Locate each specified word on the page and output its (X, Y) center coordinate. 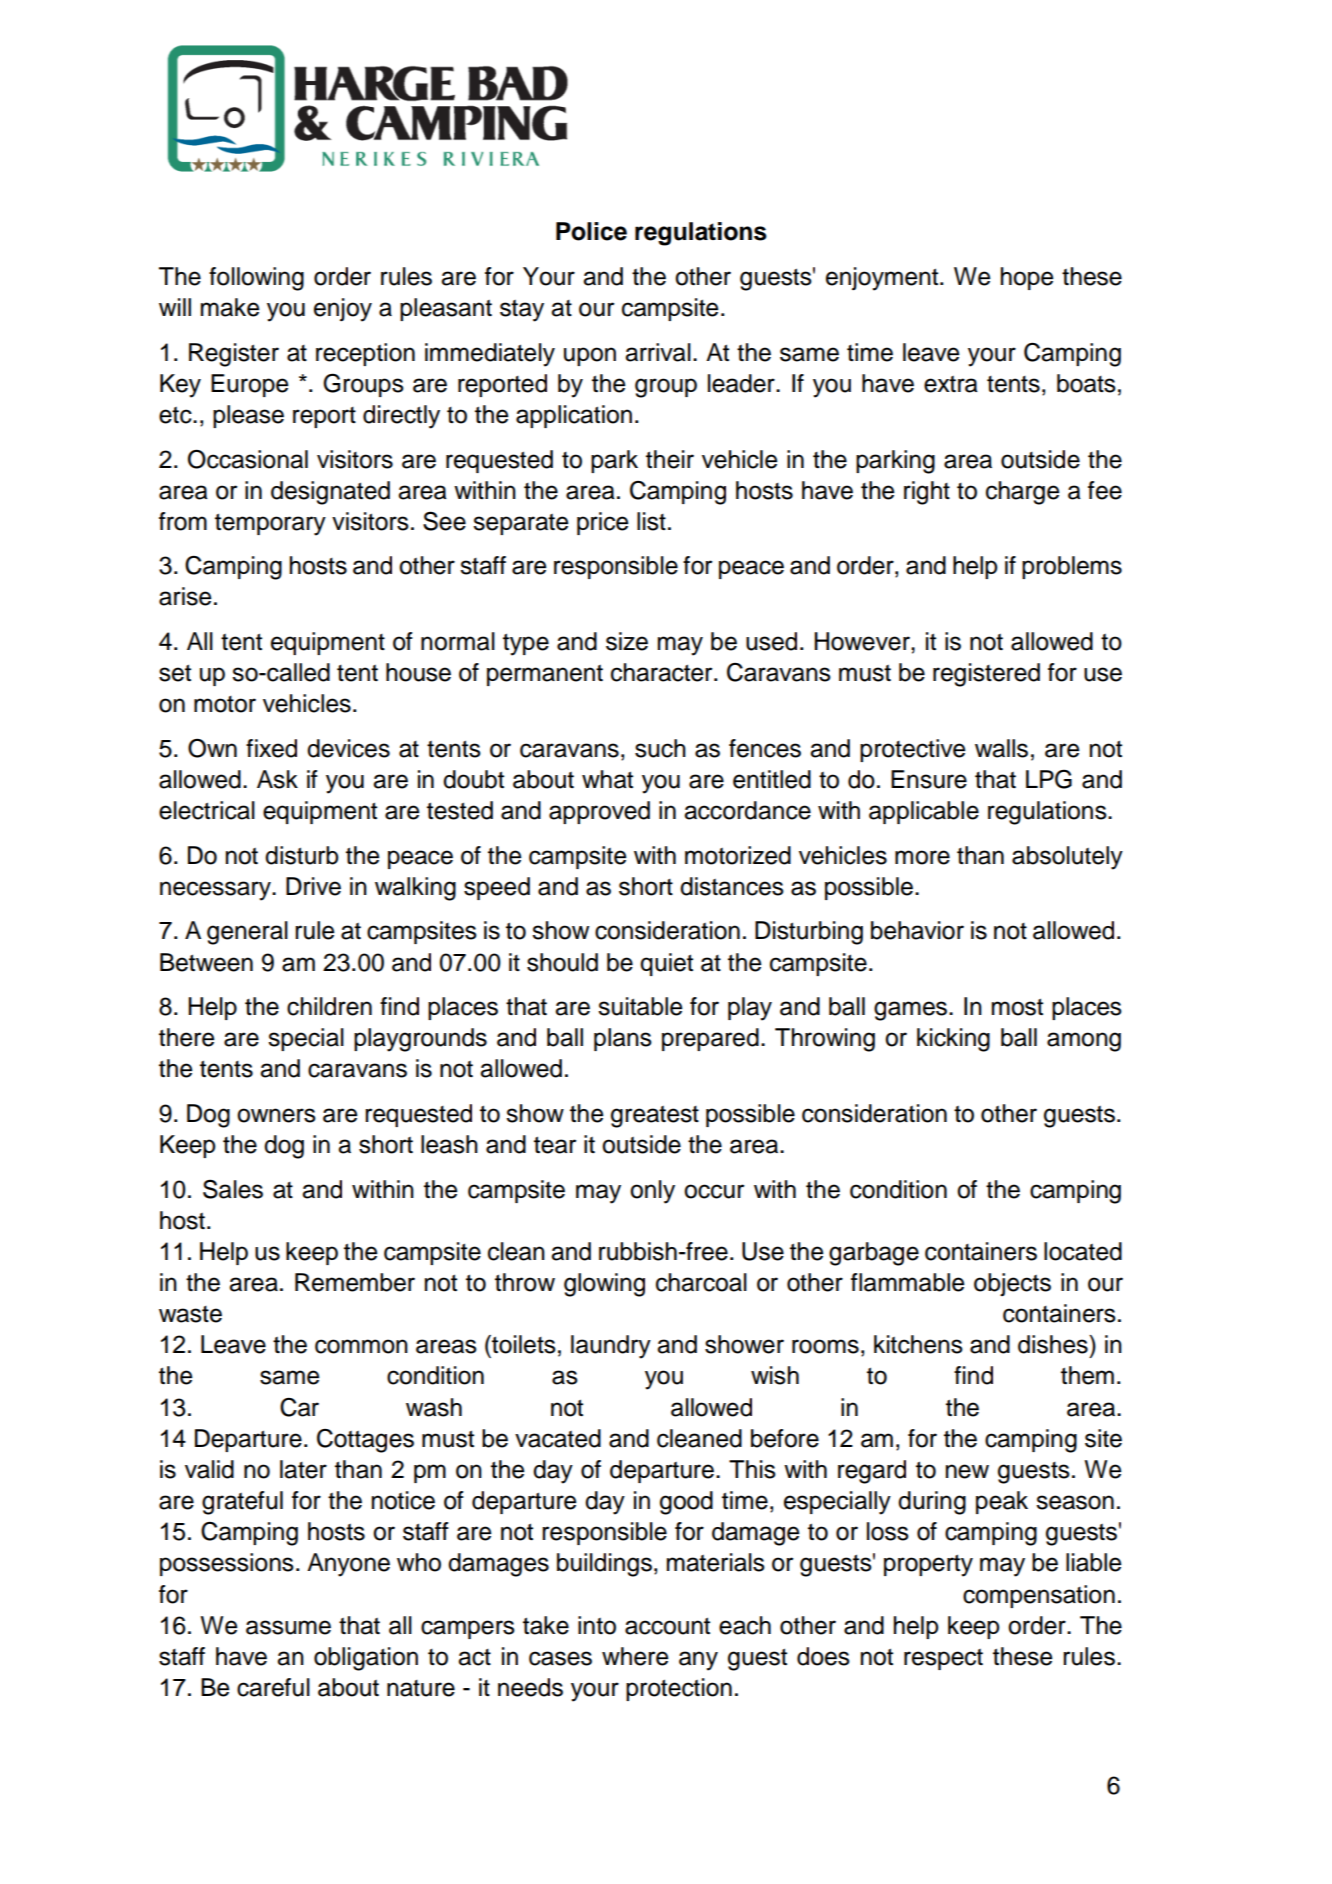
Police (591, 231)
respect (943, 1659)
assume (288, 1627)
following (256, 279)
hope (1027, 278)
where (635, 1656)
